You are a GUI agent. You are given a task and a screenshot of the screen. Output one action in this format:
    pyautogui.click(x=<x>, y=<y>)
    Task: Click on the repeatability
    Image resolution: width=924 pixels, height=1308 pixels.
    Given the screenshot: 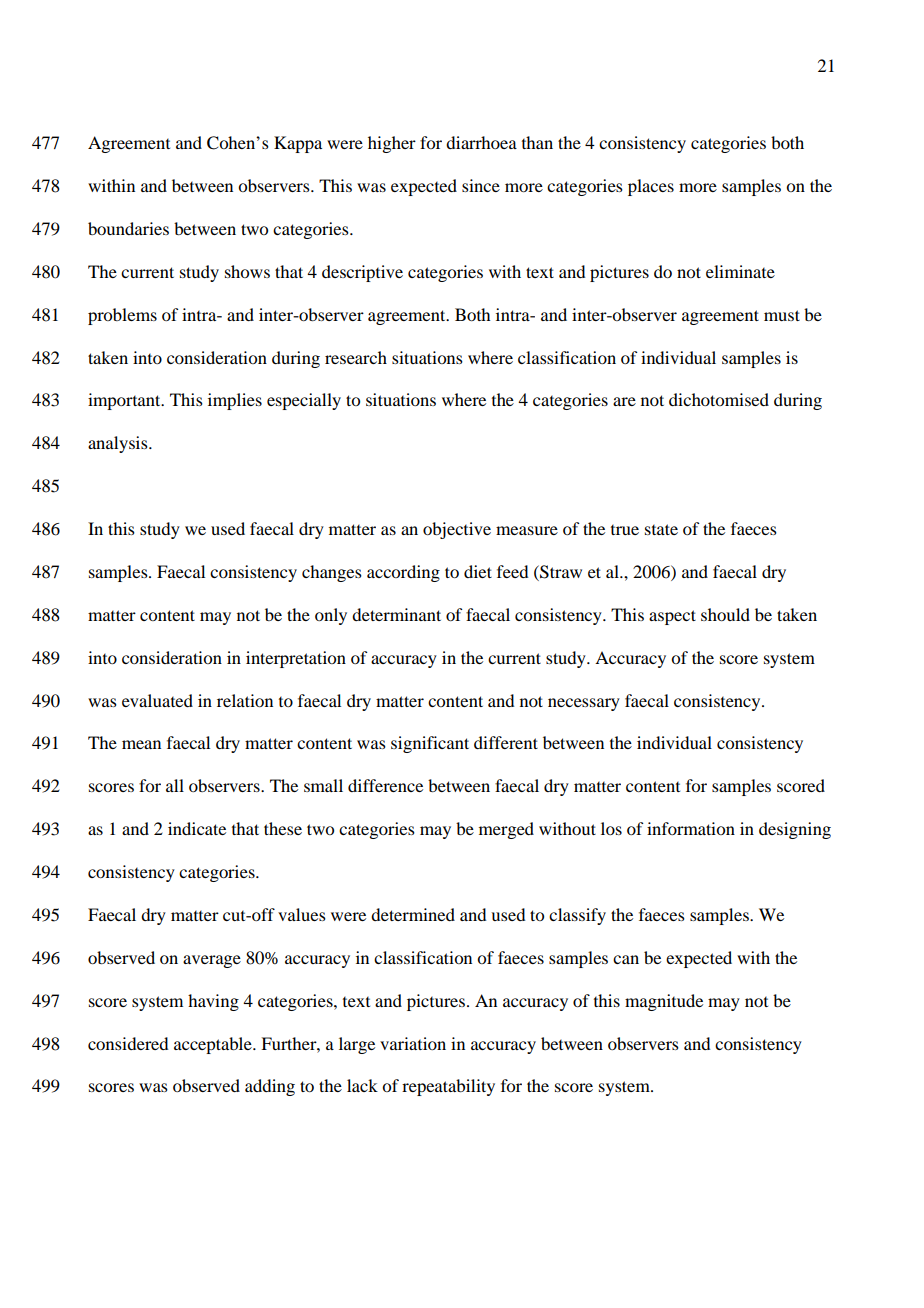 What is the action you would take?
    pyautogui.click(x=448, y=1087)
